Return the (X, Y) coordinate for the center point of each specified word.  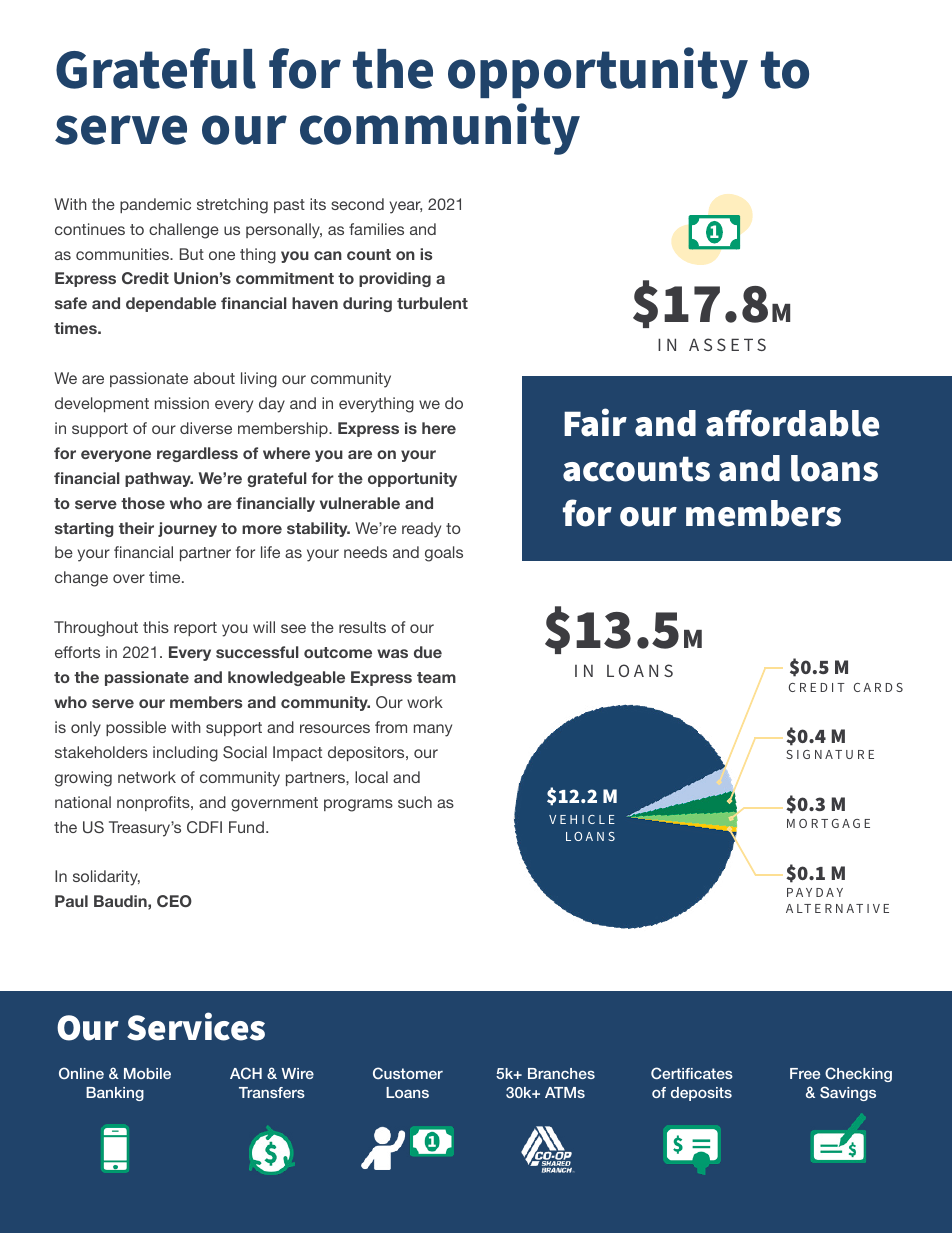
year (405, 207)
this (156, 627)
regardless (197, 454)
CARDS (878, 687)
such (415, 802)
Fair (595, 422)
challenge (184, 231)
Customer (408, 1073)
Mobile (147, 1073)
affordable (792, 423)
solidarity (106, 878)
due (428, 652)
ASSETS (727, 344)
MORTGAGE (828, 823)
